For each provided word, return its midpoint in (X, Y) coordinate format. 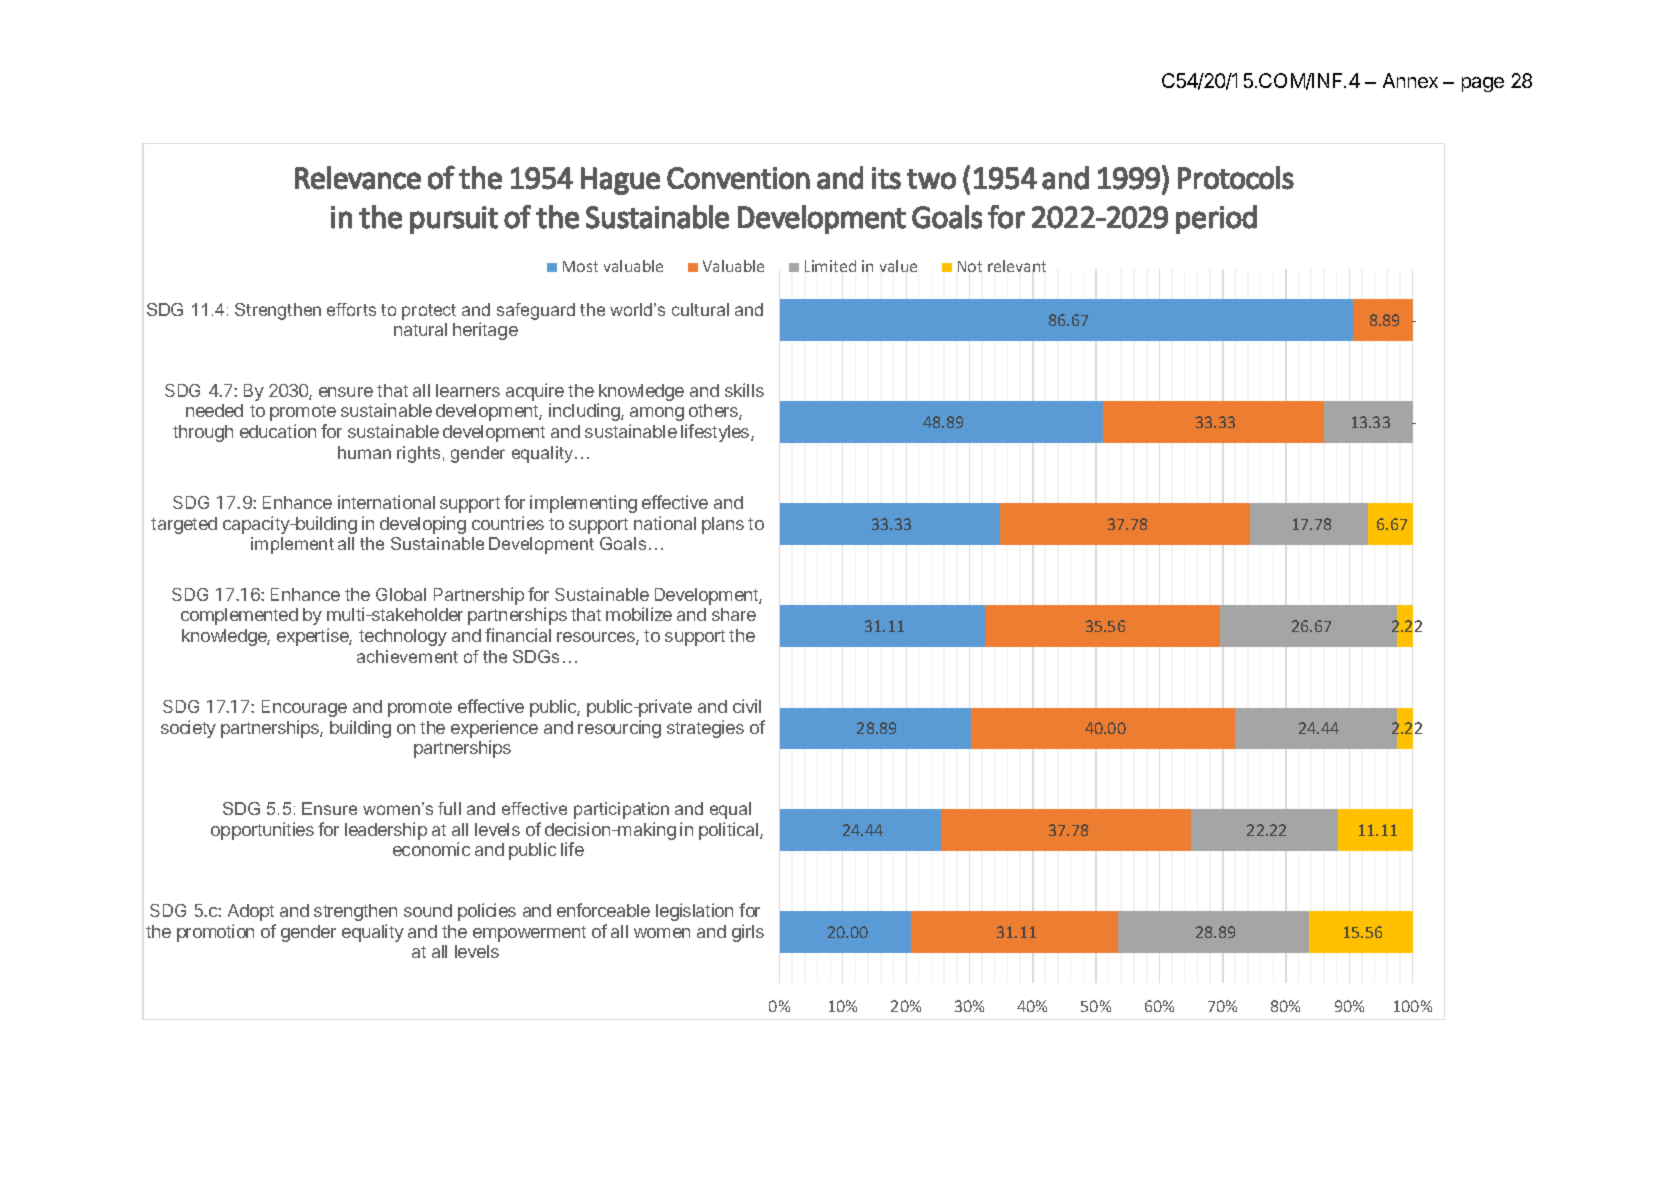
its (886, 178)
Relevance (358, 178)
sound (428, 910)
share (734, 614)
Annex (1410, 80)
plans (723, 525)
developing (423, 525)
